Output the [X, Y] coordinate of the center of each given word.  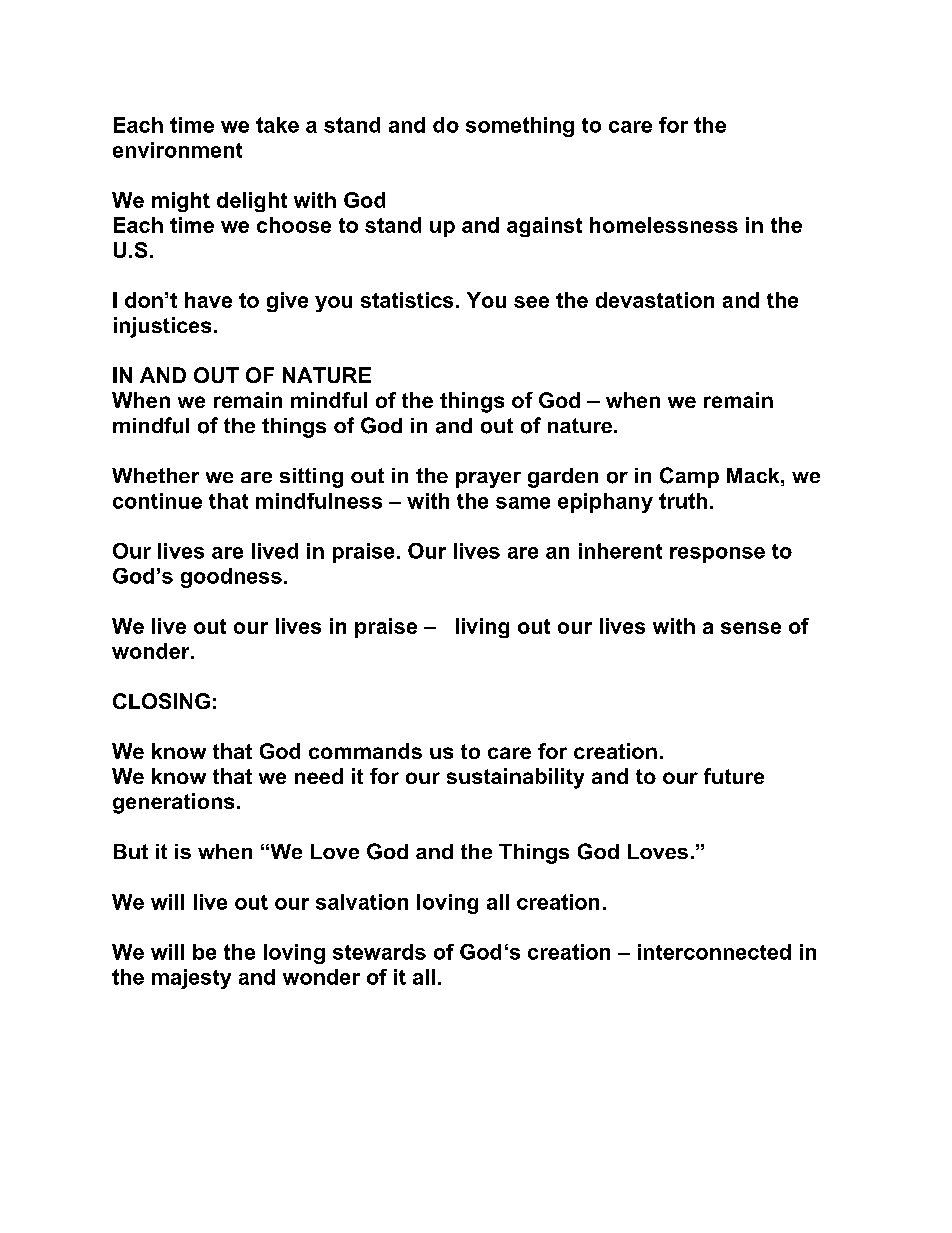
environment [177, 150]
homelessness [664, 225]
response [717, 555]
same [523, 503]
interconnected [714, 952]
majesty [191, 979]
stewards [379, 952]
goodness [231, 578]
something [520, 127]
